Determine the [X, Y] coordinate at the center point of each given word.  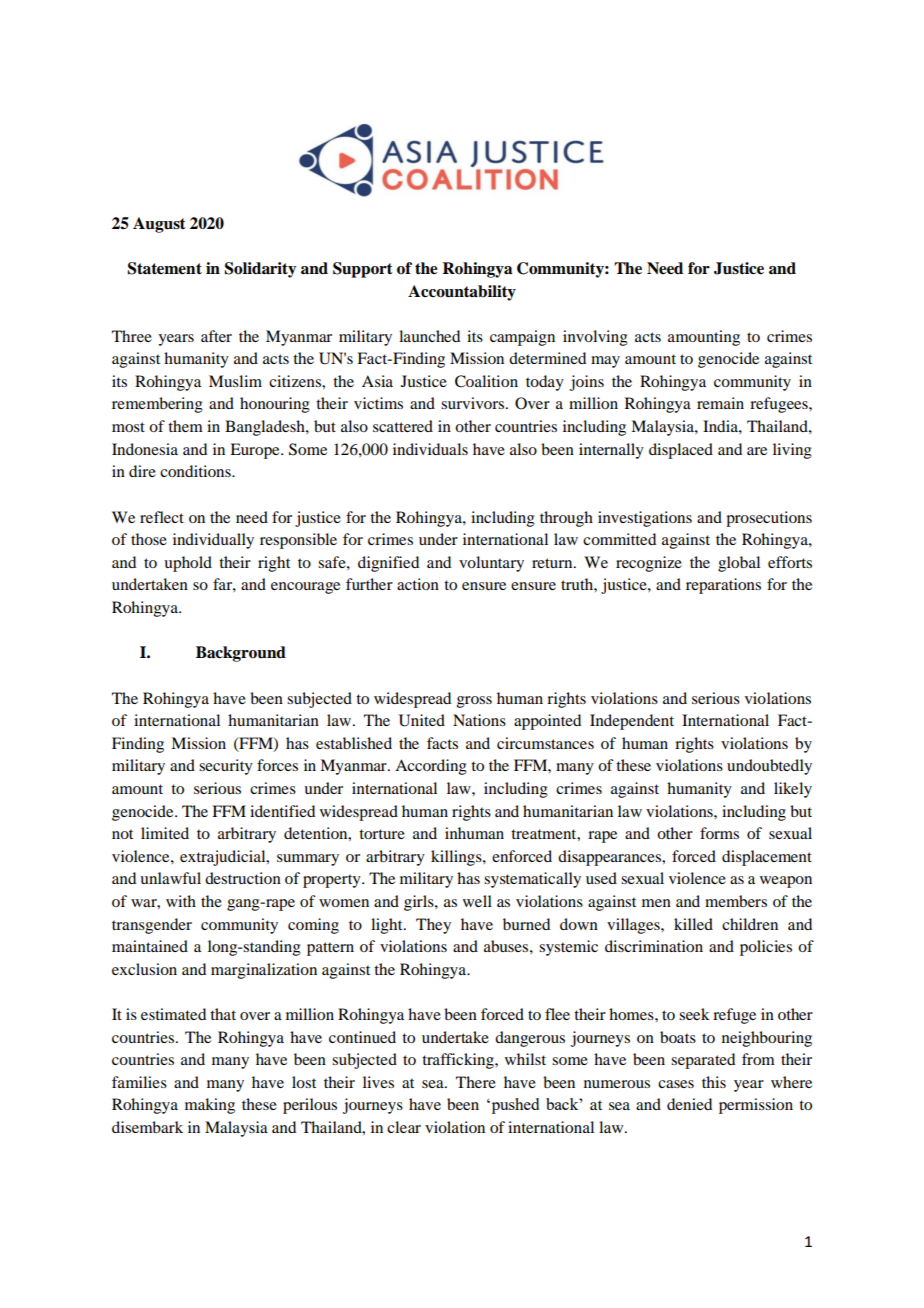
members [736, 901]
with [181, 901]
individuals [430, 449]
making [210, 1106]
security [226, 767]
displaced [681, 451]
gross [474, 702]
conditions [196, 471]
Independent [632, 722]
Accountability [462, 293]
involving [595, 338]
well [477, 901]
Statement [165, 268]
